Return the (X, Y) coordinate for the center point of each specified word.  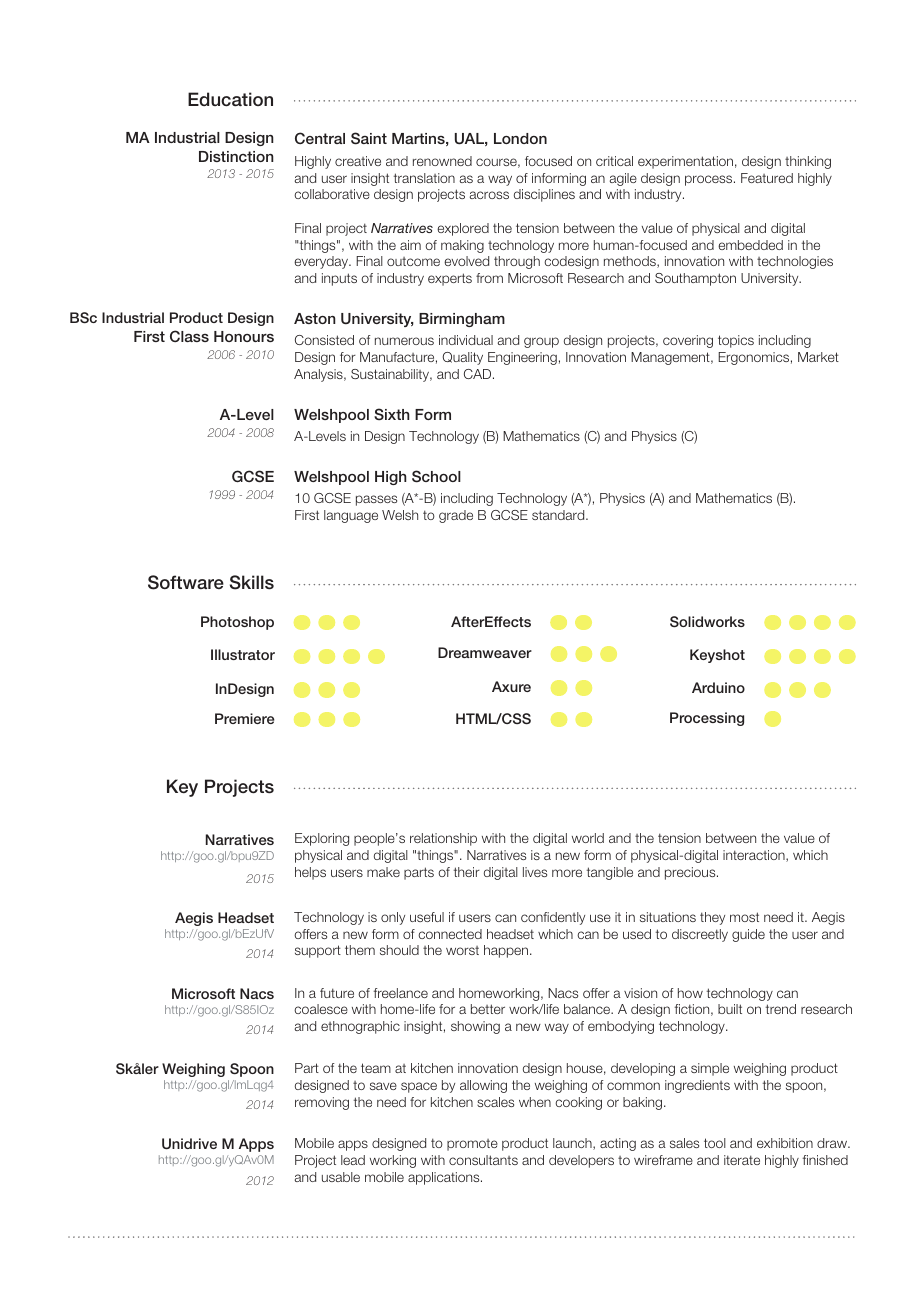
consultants (483, 1160)
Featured (767, 178)
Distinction (236, 156)
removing (322, 1103)
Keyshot (717, 656)
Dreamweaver (485, 652)
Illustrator (243, 654)
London (520, 138)
